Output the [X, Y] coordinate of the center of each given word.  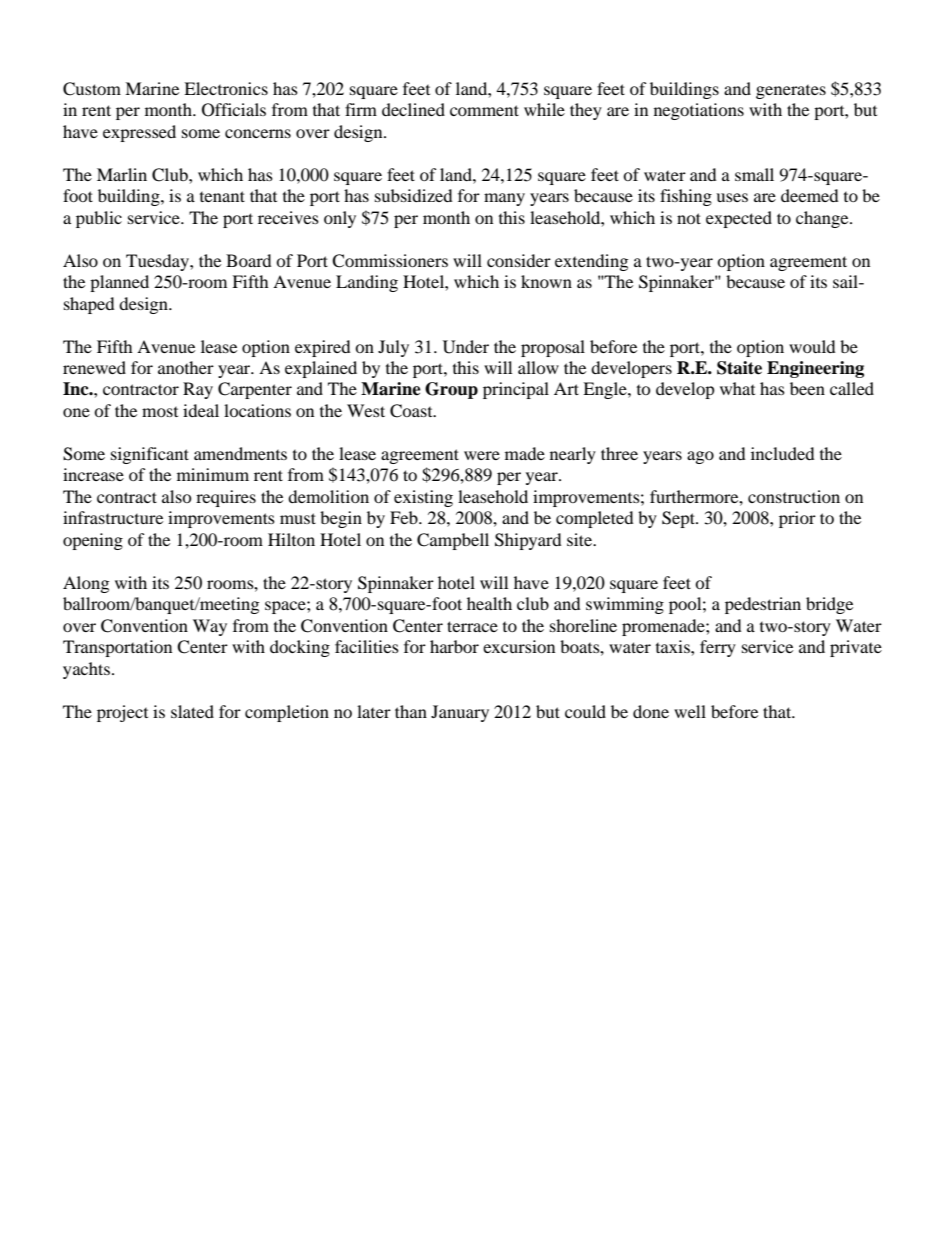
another [186, 367]
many [504, 199]
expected [739, 219]
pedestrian [763, 605]
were [482, 455]
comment [484, 110]
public [99, 219]
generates [791, 92]
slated [192, 711]
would [812, 346]
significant [150, 455]
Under [466, 347]
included [783, 453]
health [489, 603]
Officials [234, 110]
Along [86, 584]
